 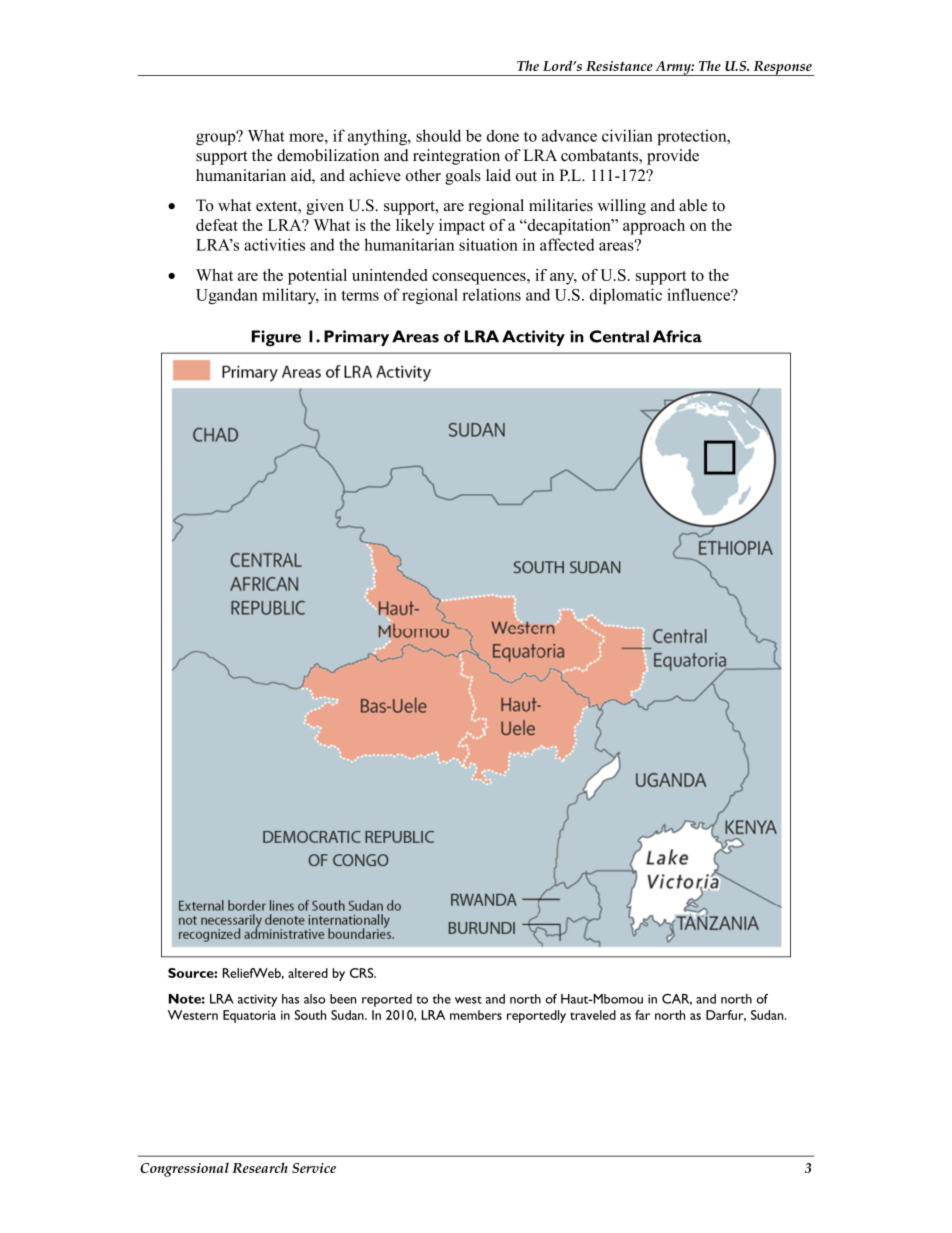 I want to click on Africa, so click(x=677, y=336).
